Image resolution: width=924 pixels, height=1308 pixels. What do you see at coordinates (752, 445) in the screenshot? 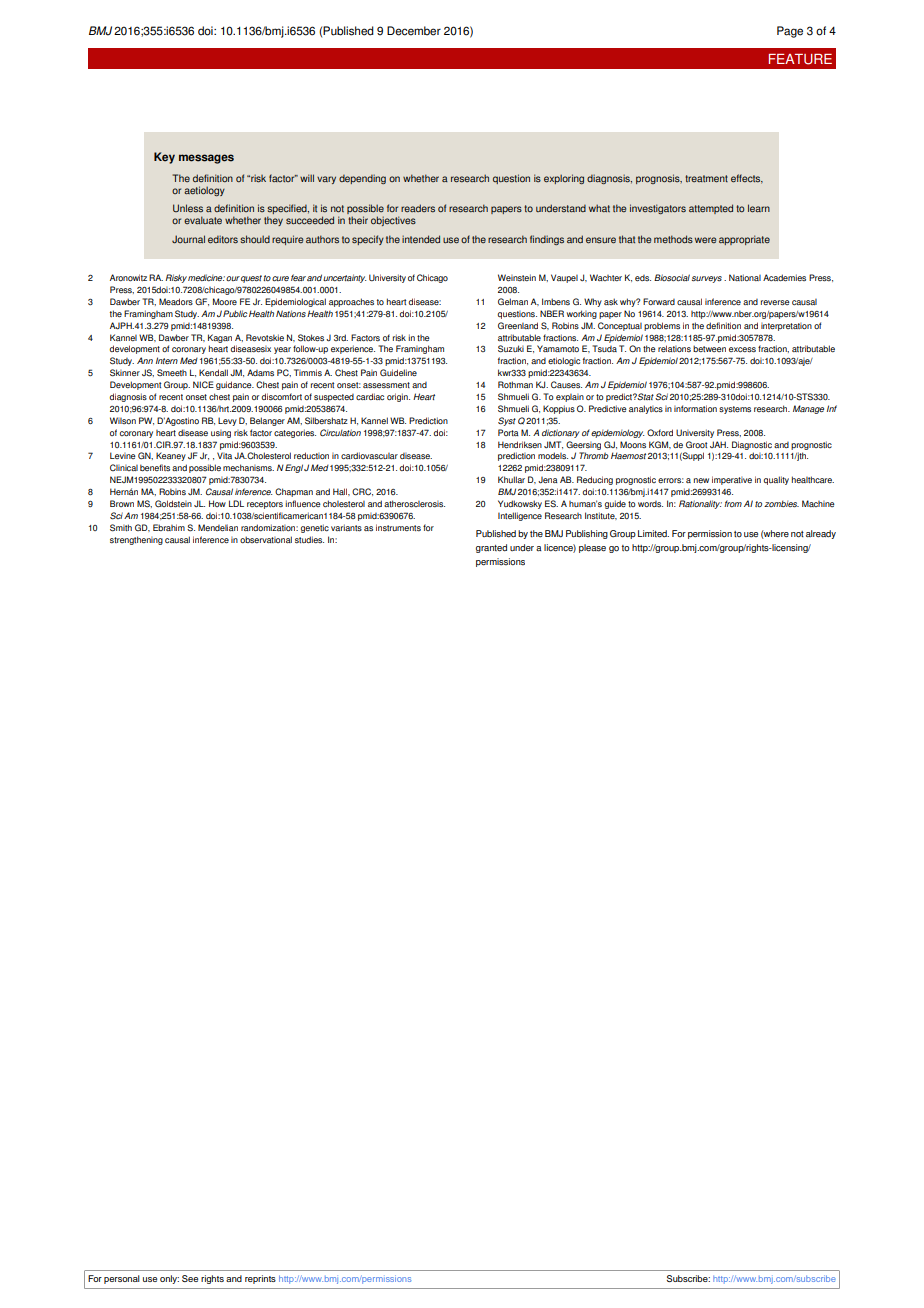
I see `Diagnostic` at bounding box center [752, 445].
